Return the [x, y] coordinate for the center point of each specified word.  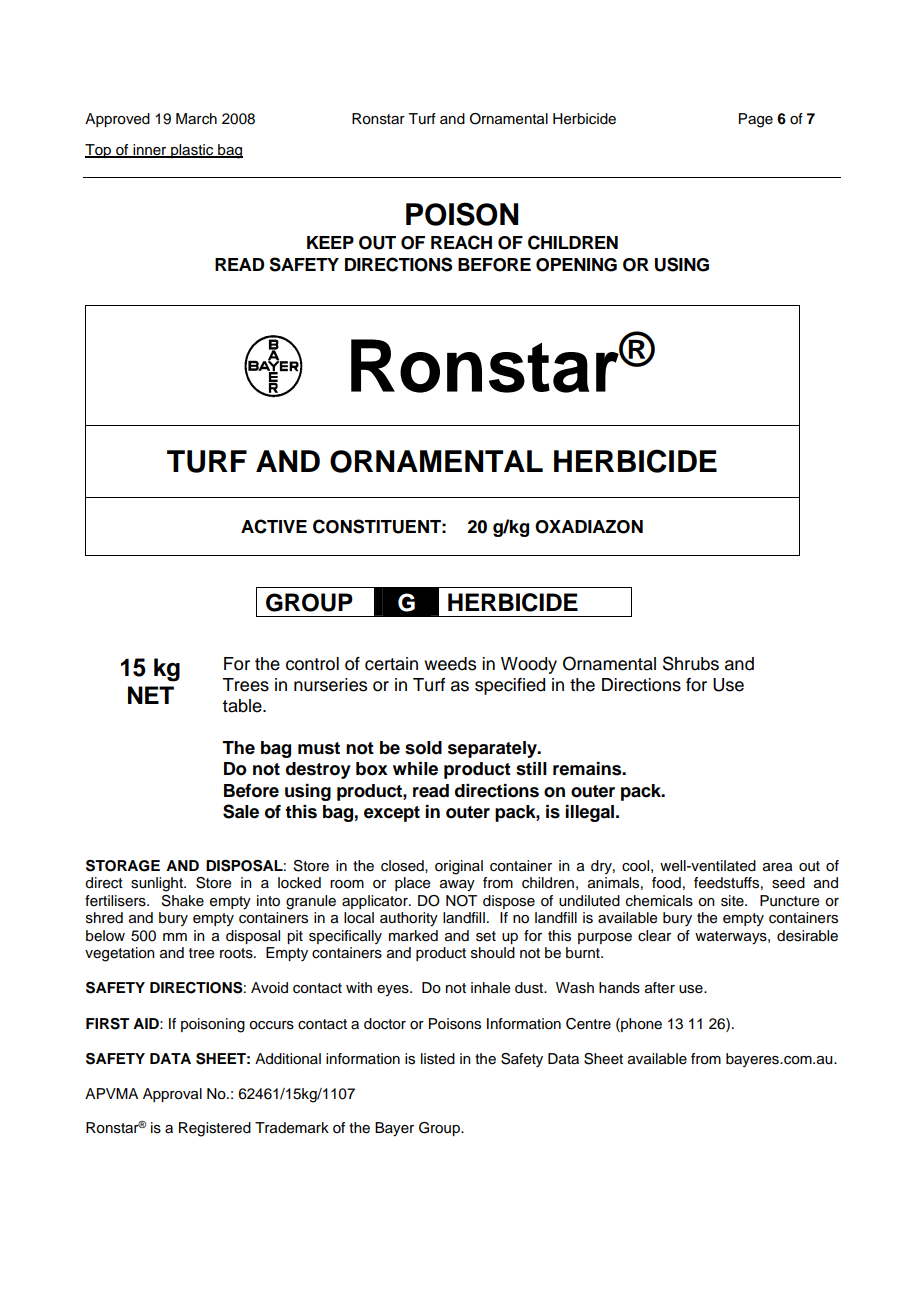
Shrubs [691, 663]
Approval [172, 1095]
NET [151, 695]
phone [640, 1025]
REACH [461, 242]
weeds [450, 664]
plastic [192, 151]
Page [756, 120]
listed [438, 1059]
